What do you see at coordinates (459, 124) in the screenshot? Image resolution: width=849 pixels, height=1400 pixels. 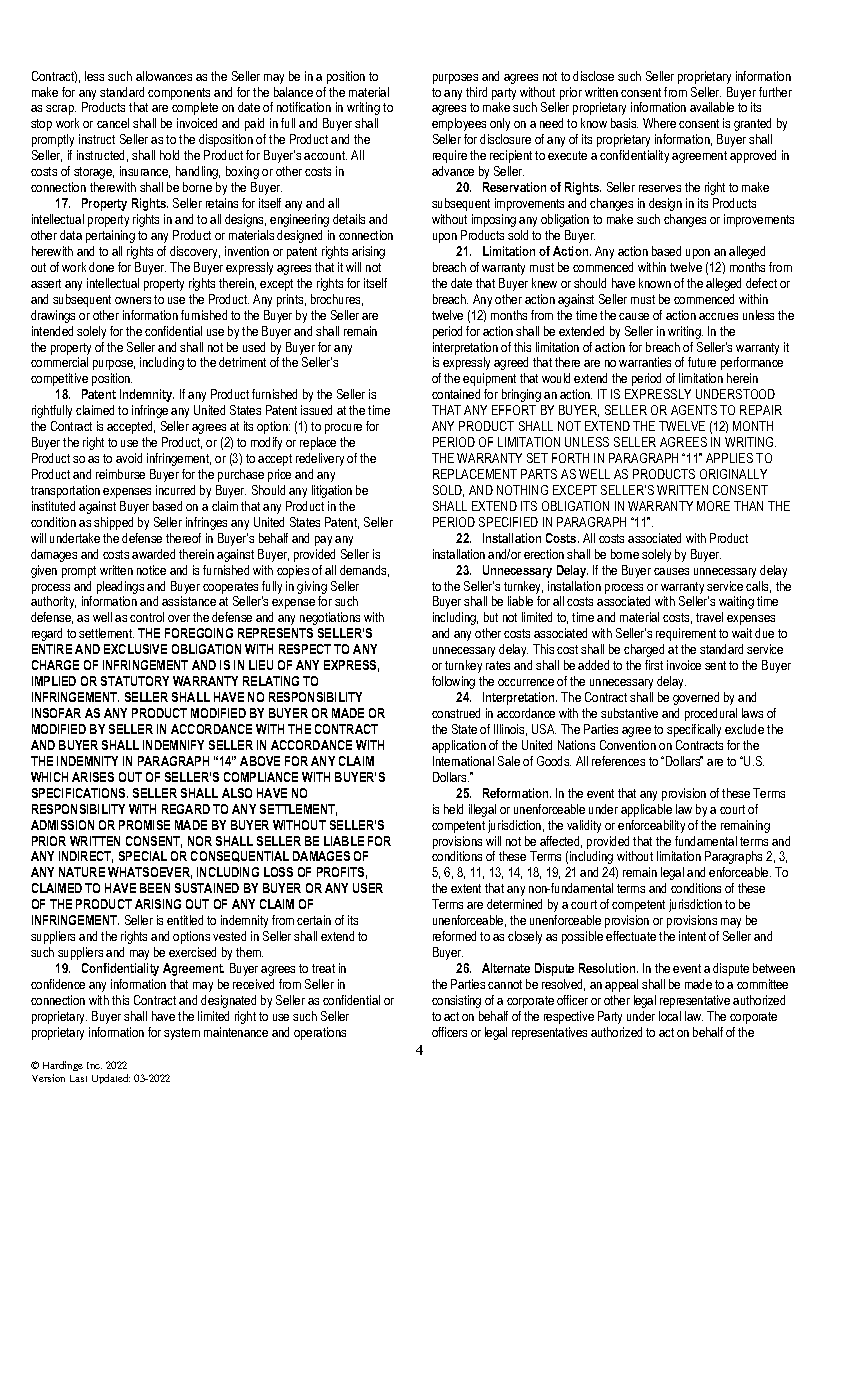 I see `employees` at bounding box center [459, 124].
